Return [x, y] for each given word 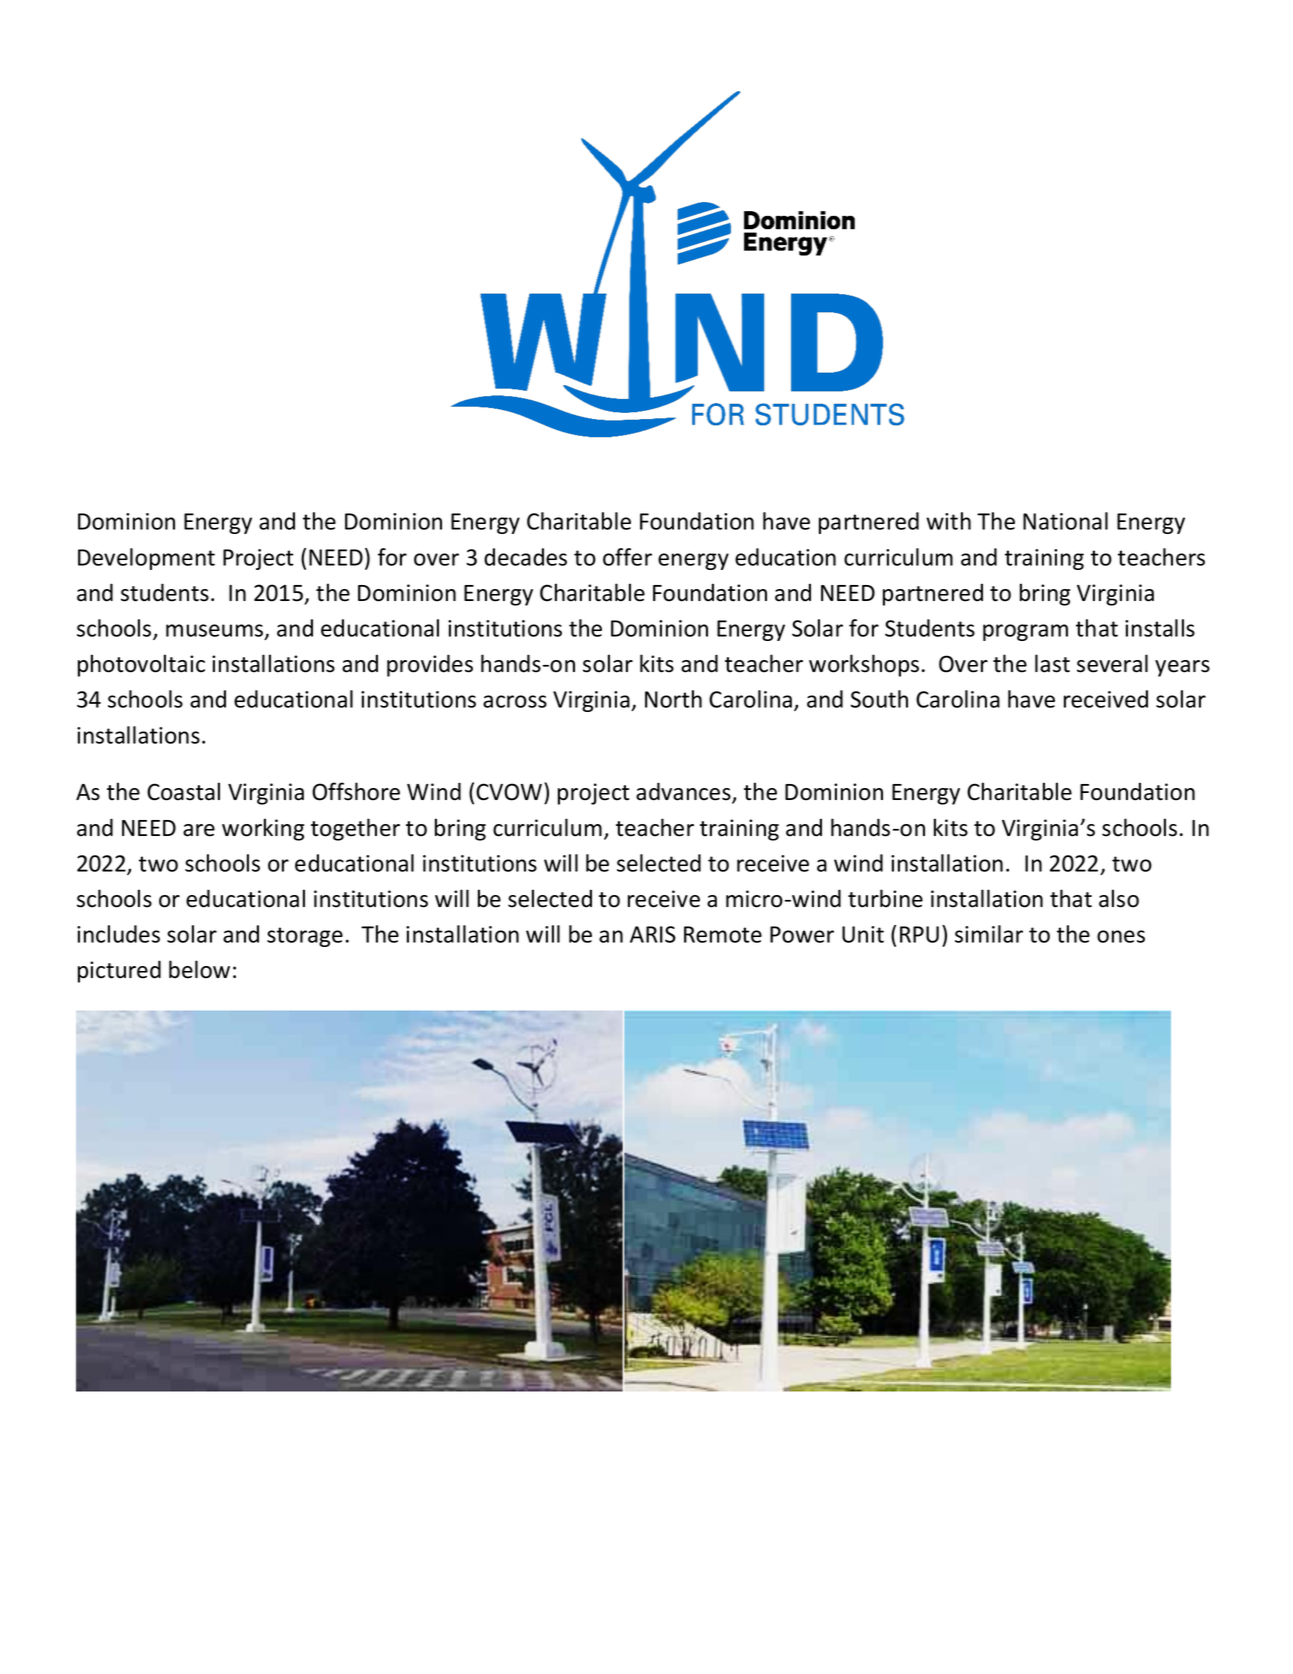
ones [1121, 936]
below [199, 969]
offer [627, 557]
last [1052, 663]
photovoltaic [141, 665]
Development [146, 559]
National [1065, 521]
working [263, 829]
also [1119, 898]
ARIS [653, 934]
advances [684, 792]
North [673, 699]
